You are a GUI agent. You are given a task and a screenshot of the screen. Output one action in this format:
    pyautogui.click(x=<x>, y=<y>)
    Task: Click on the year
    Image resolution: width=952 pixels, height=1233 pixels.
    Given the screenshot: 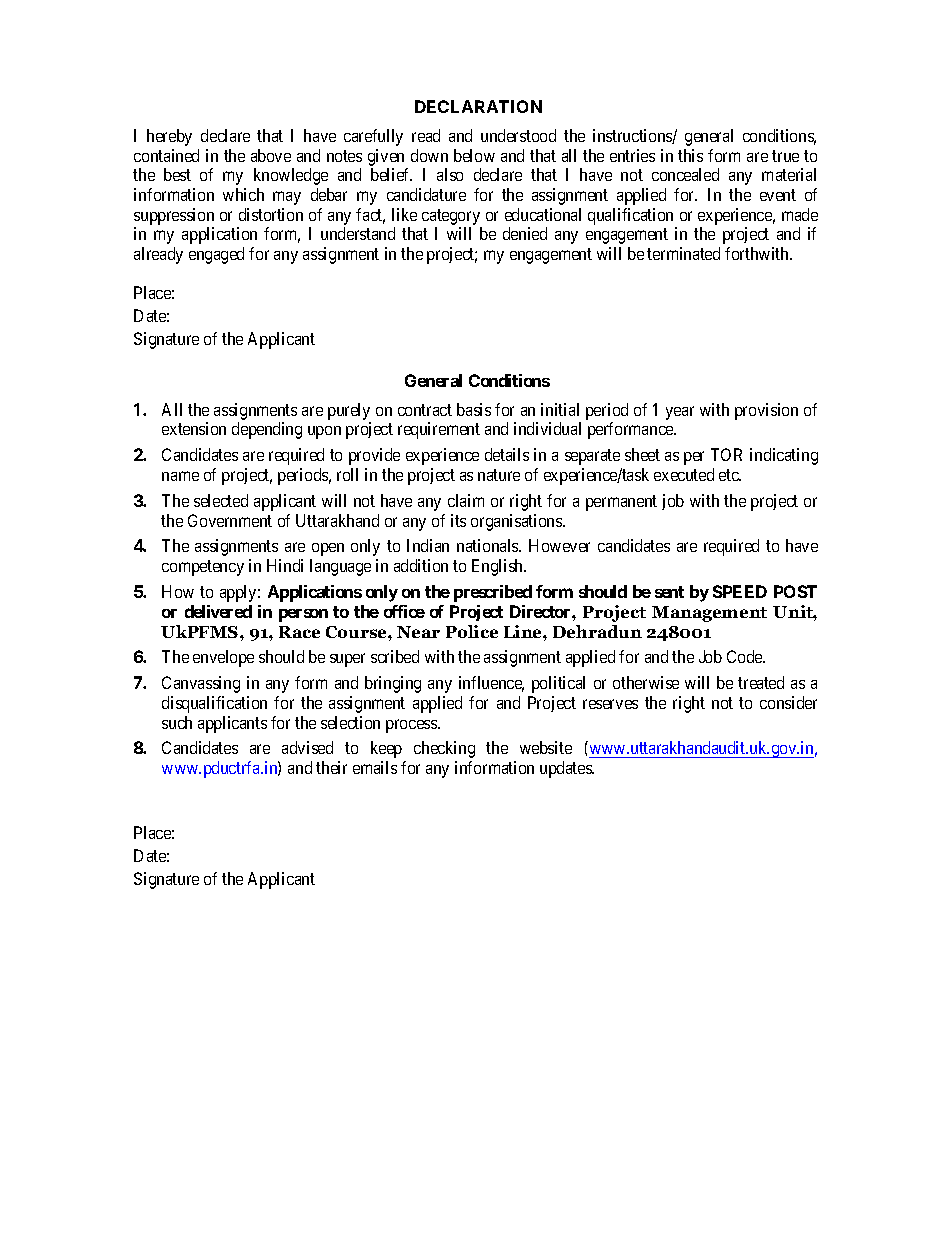 What is the action you would take?
    pyautogui.click(x=680, y=413)
